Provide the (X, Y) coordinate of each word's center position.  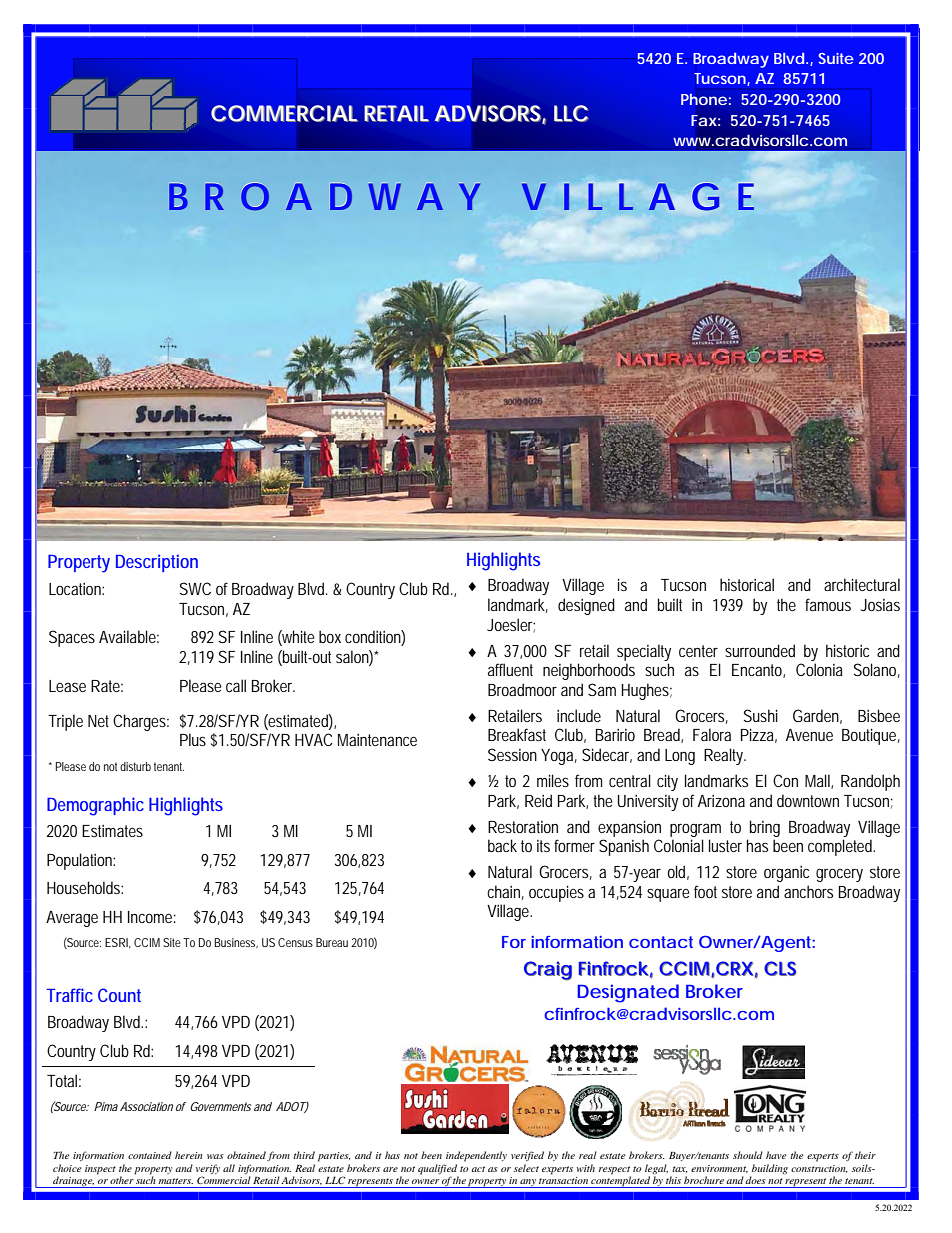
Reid (538, 800)
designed (586, 606)
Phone (704, 99)
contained (150, 1155)
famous (828, 604)
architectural (862, 584)
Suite (836, 58)
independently (476, 1156)
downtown (808, 800)
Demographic (95, 806)
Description (157, 563)
